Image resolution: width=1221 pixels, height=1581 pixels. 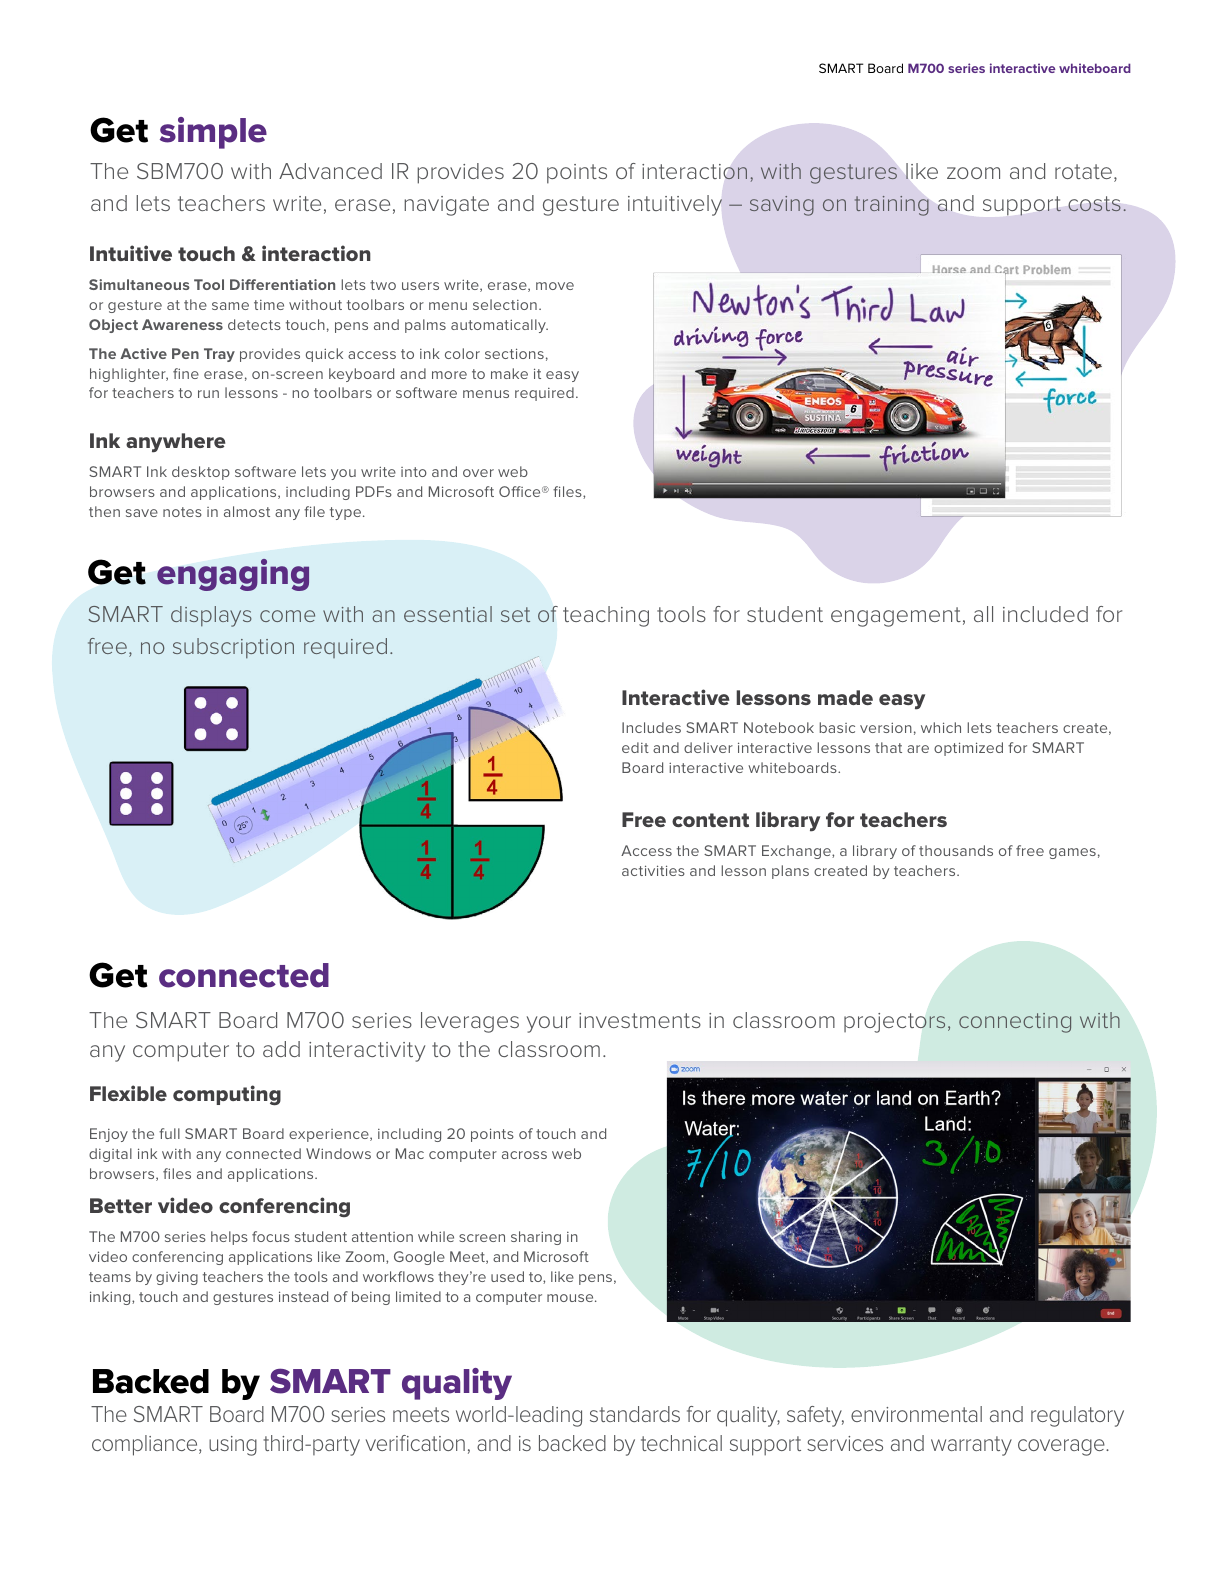 I want to click on simple, so click(x=213, y=133).
